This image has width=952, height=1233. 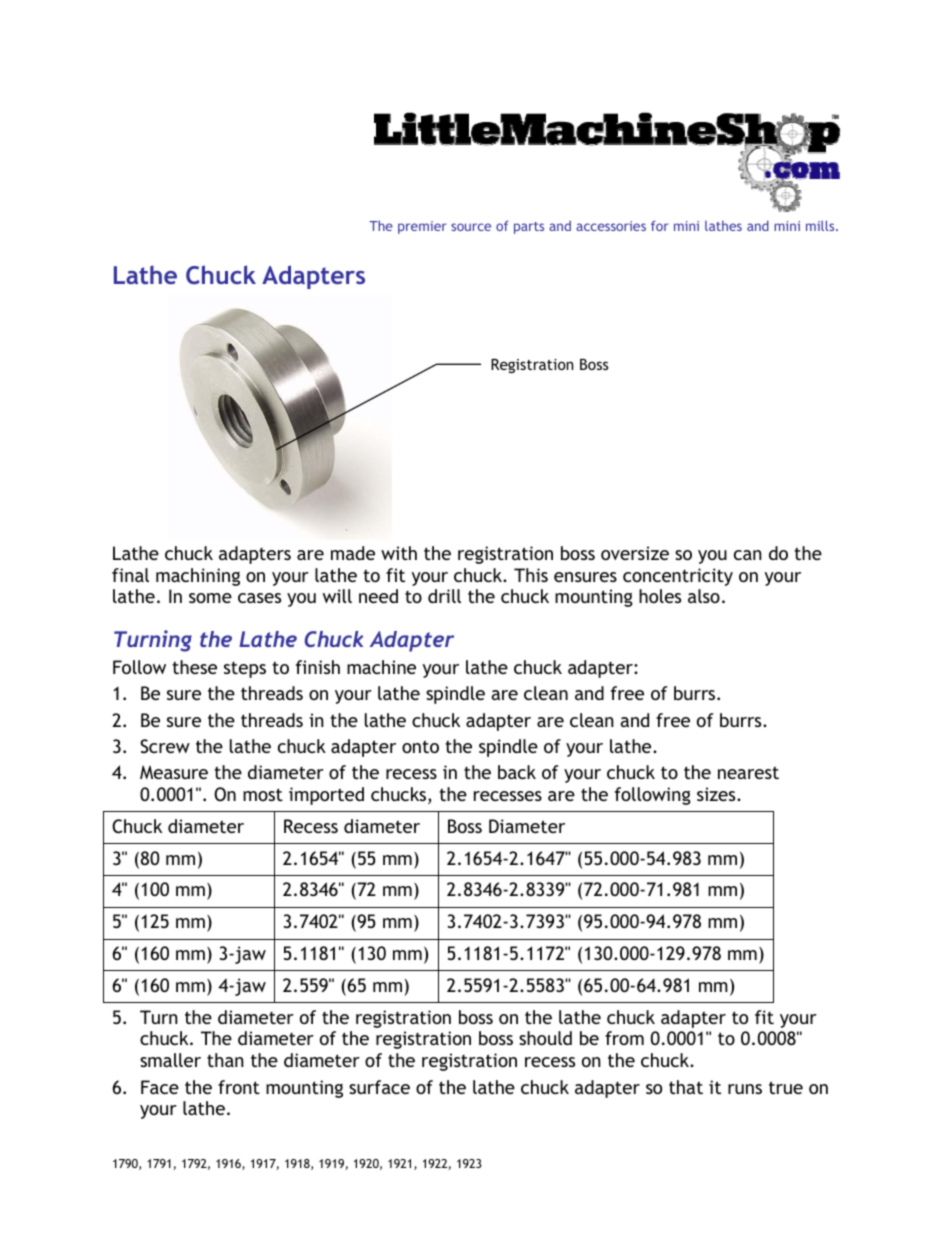 I want to click on most, so click(x=263, y=794).
